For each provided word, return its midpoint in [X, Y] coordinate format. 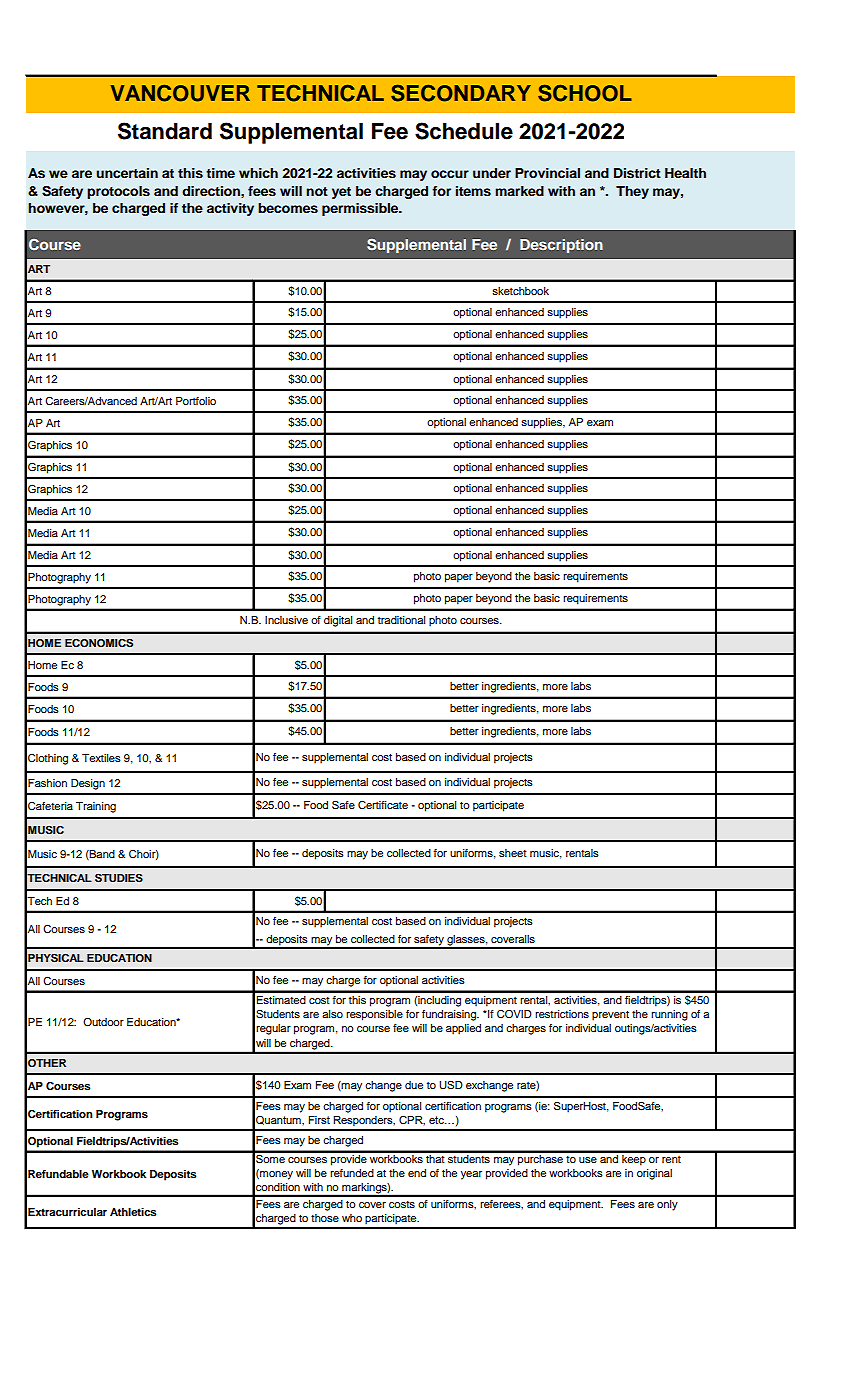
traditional [401, 620]
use [588, 1160]
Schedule [464, 131]
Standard [165, 131]
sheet [513, 853]
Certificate [383, 805]
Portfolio [196, 401]
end [417, 1173]
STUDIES [119, 878]
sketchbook [520, 291]
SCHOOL [585, 93]
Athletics [133, 1212]
